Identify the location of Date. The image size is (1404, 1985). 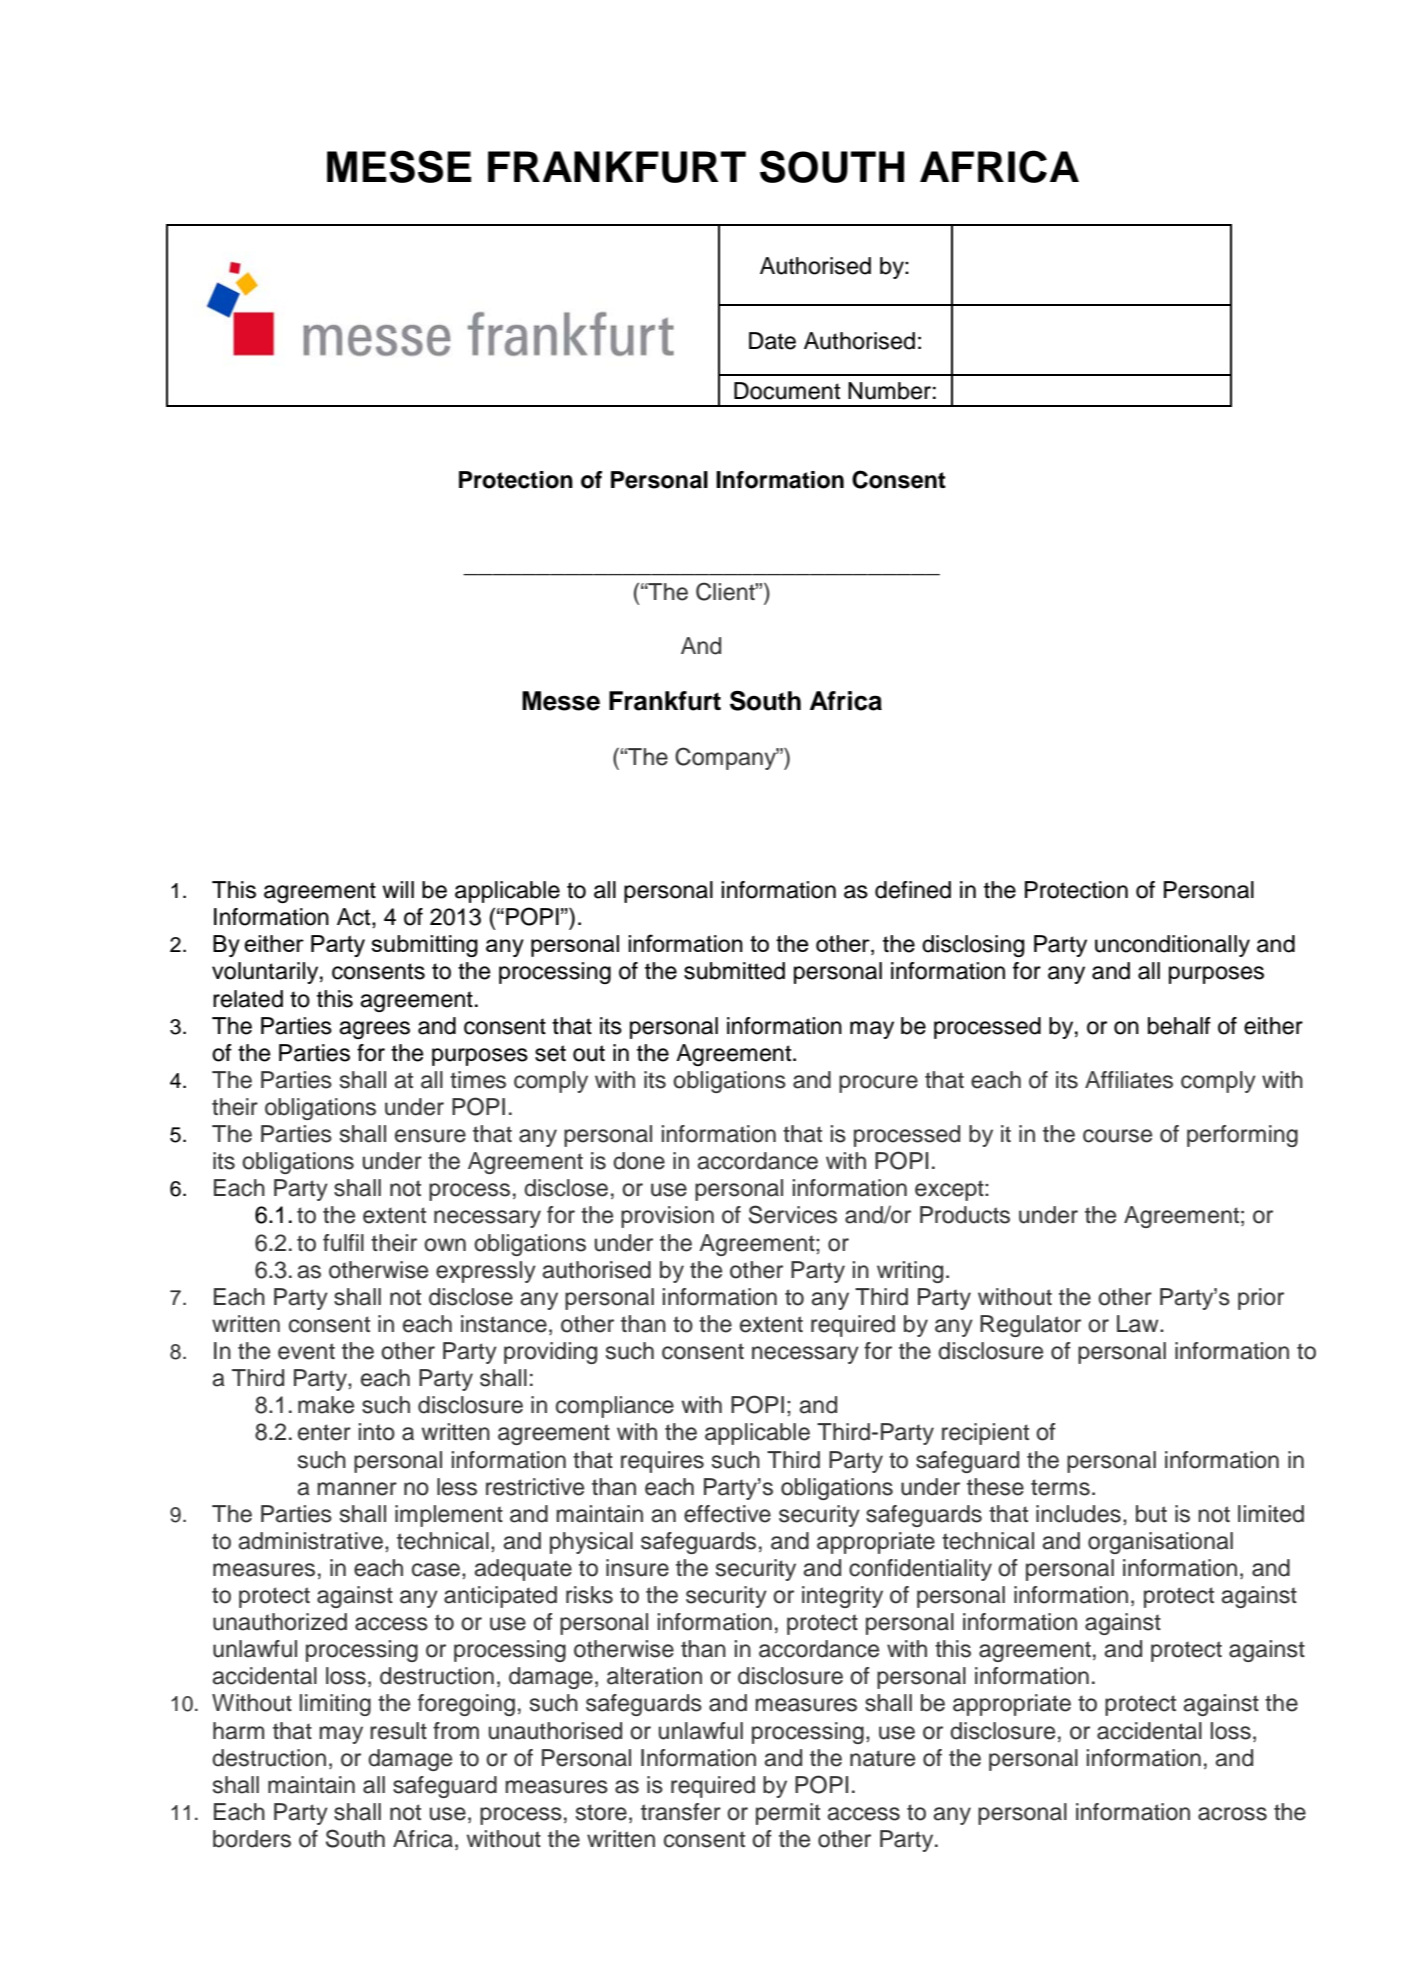
(772, 341).
